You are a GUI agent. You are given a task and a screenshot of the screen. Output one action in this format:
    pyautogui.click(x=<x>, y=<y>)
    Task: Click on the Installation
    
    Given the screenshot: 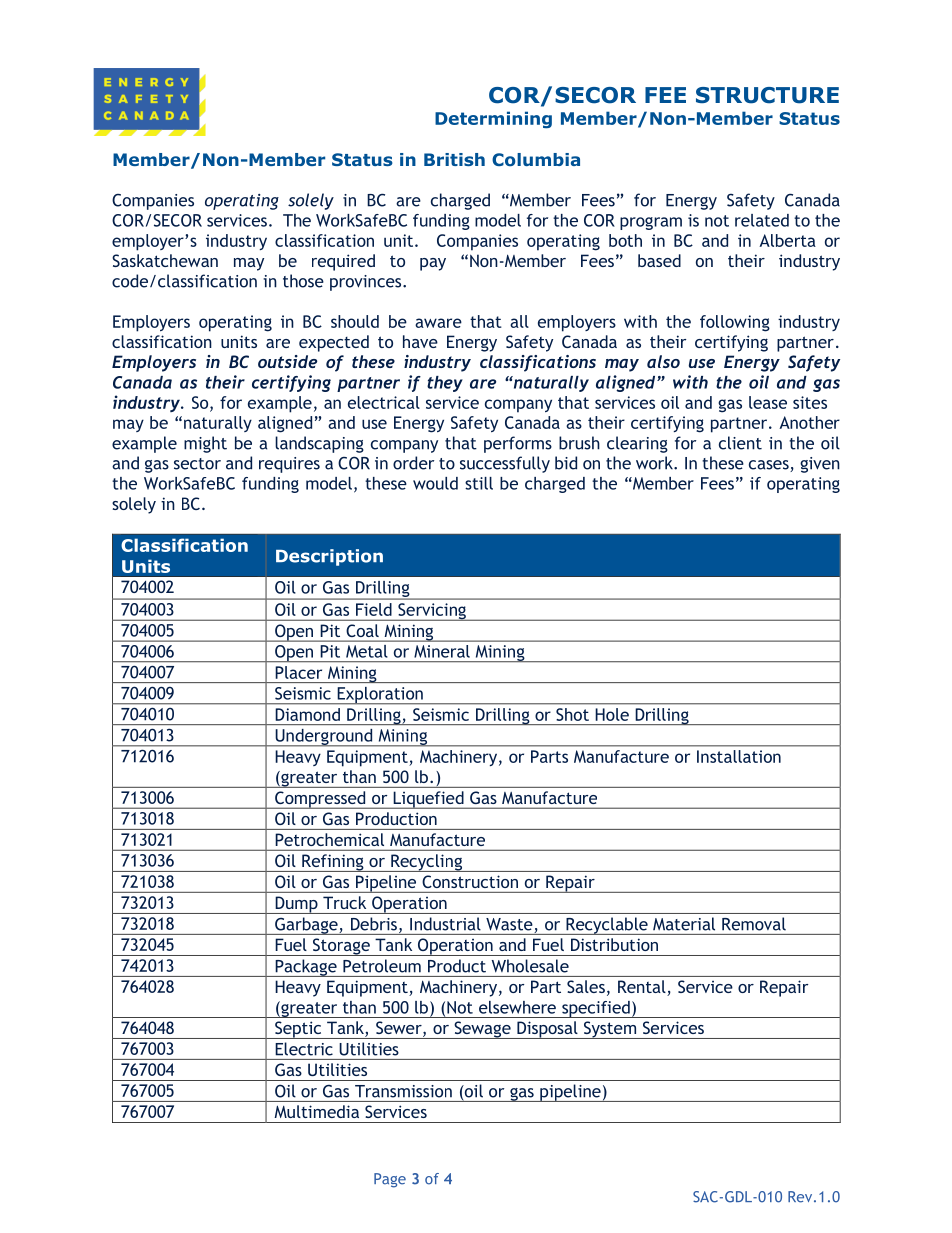 What is the action you would take?
    pyautogui.click(x=739, y=756)
